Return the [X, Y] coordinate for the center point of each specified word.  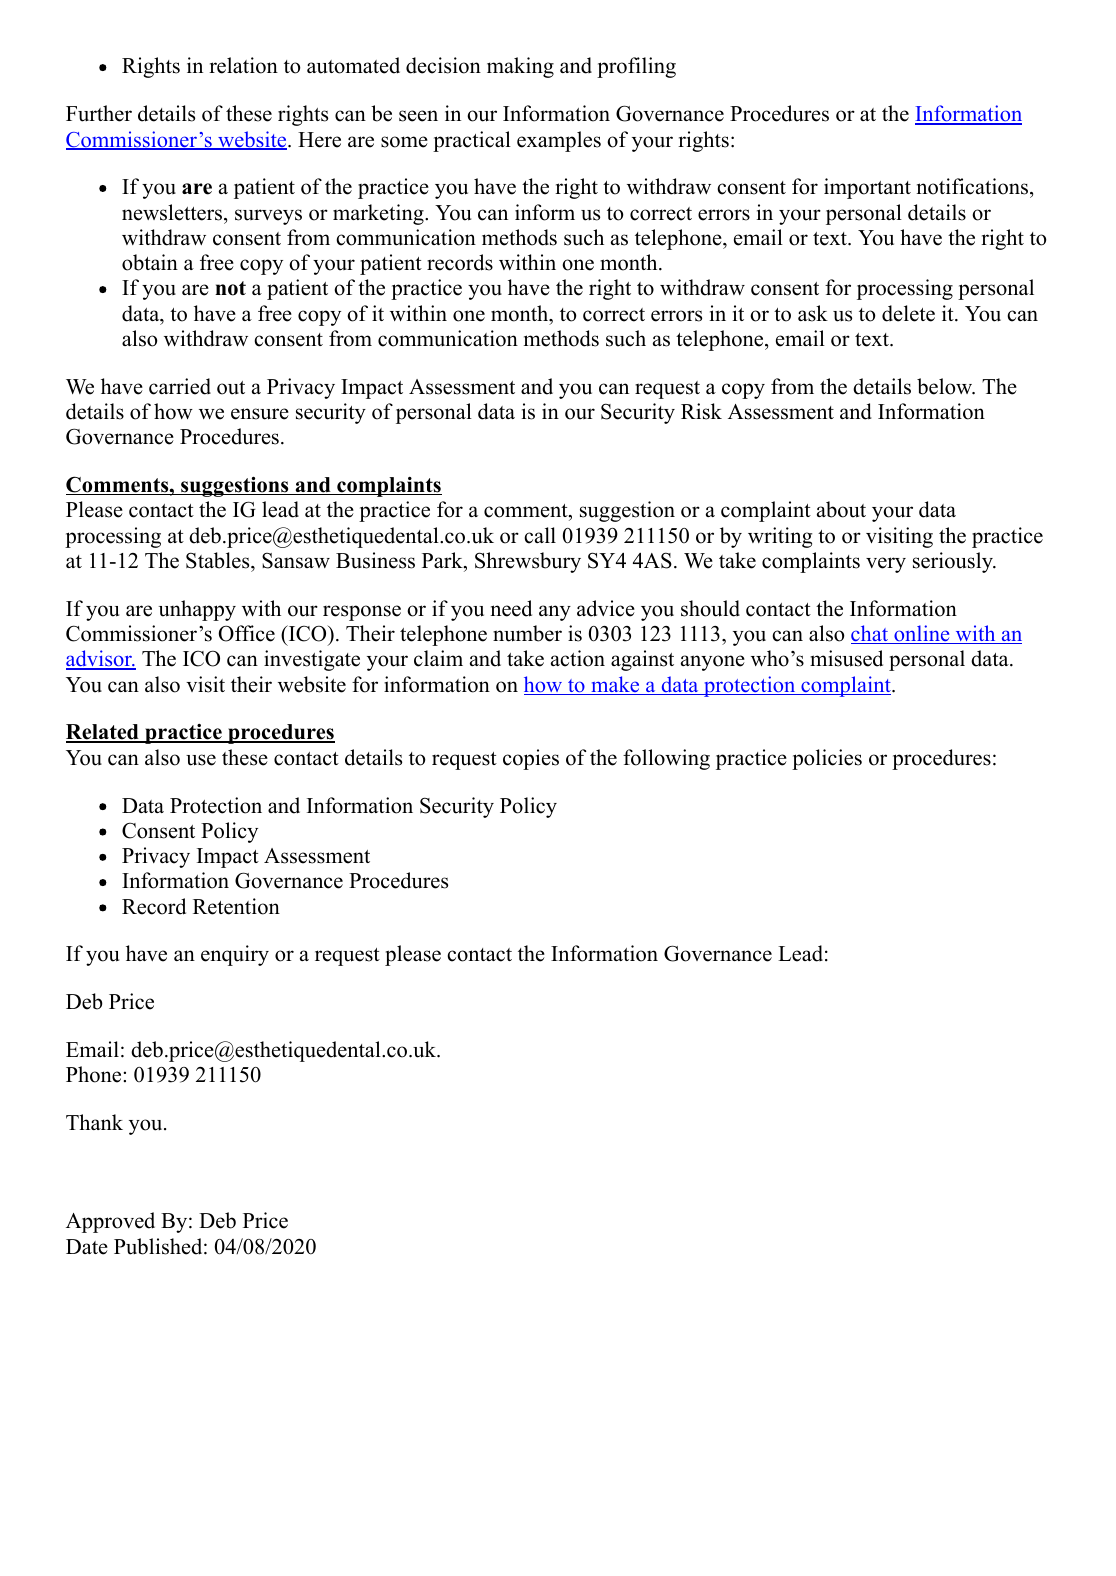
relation [243, 65]
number [527, 633]
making [520, 67]
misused [846, 658]
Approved [110, 1222]
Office [247, 633]
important [867, 188]
